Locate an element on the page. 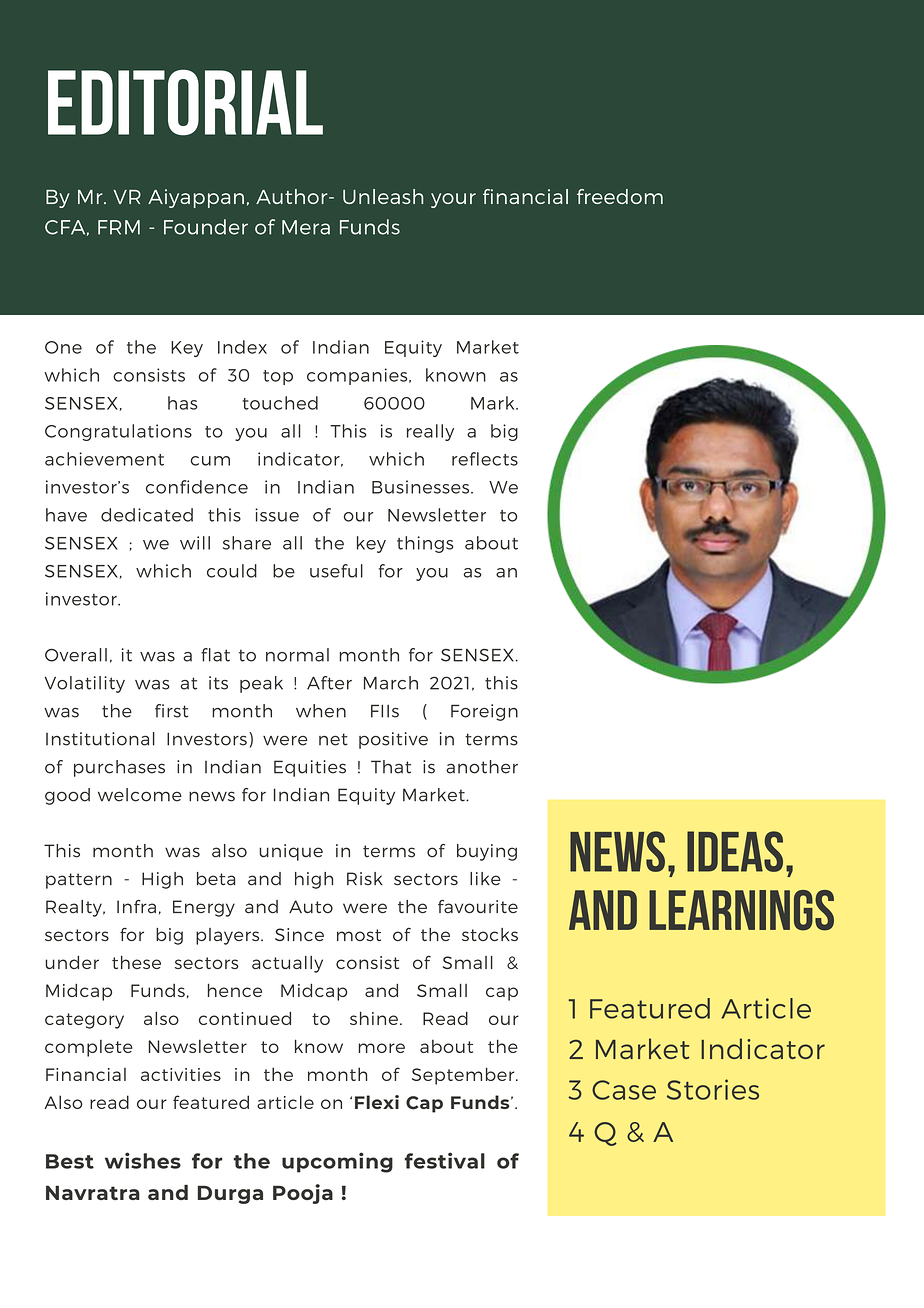 The image size is (924, 1308). freedom is located at coordinates (620, 196).
